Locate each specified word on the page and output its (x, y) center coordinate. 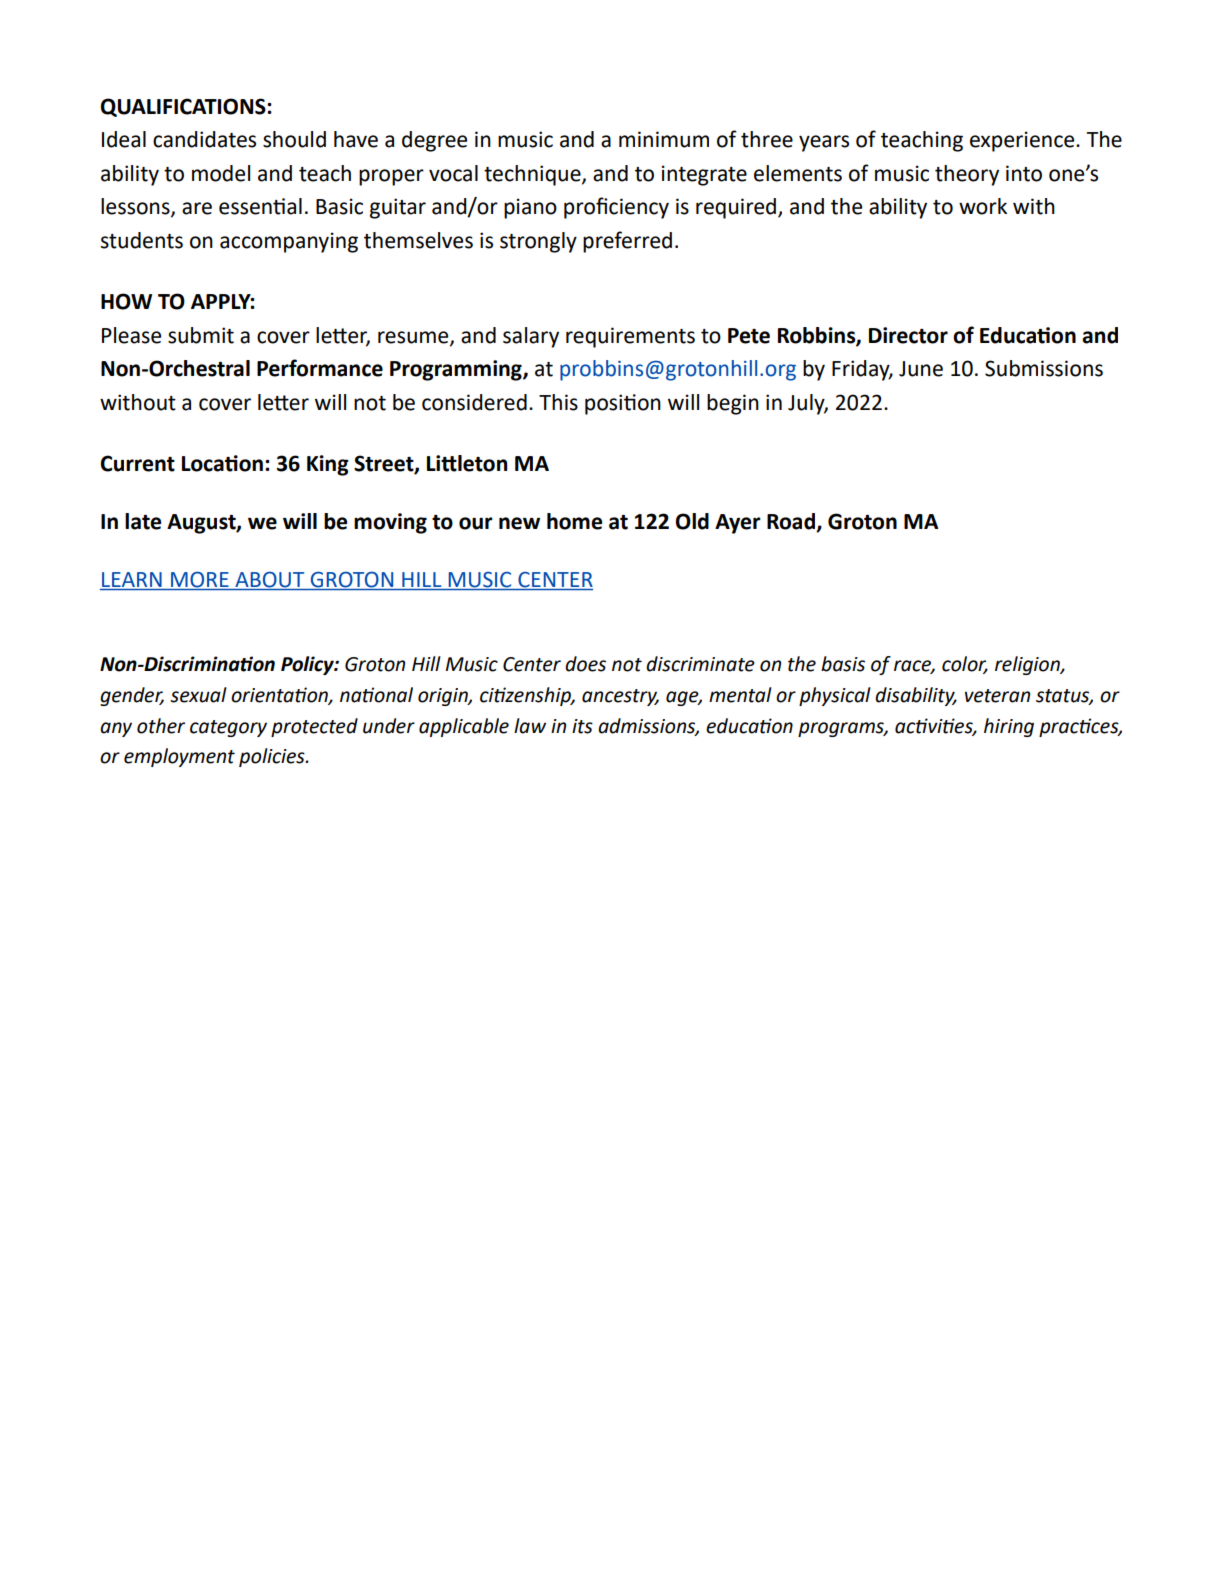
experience (1023, 141)
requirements (630, 337)
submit (201, 335)
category (228, 728)
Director (908, 335)
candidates (204, 139)
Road (792, 522)
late (143, 521)
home (574, 521)
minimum (664, 139)
